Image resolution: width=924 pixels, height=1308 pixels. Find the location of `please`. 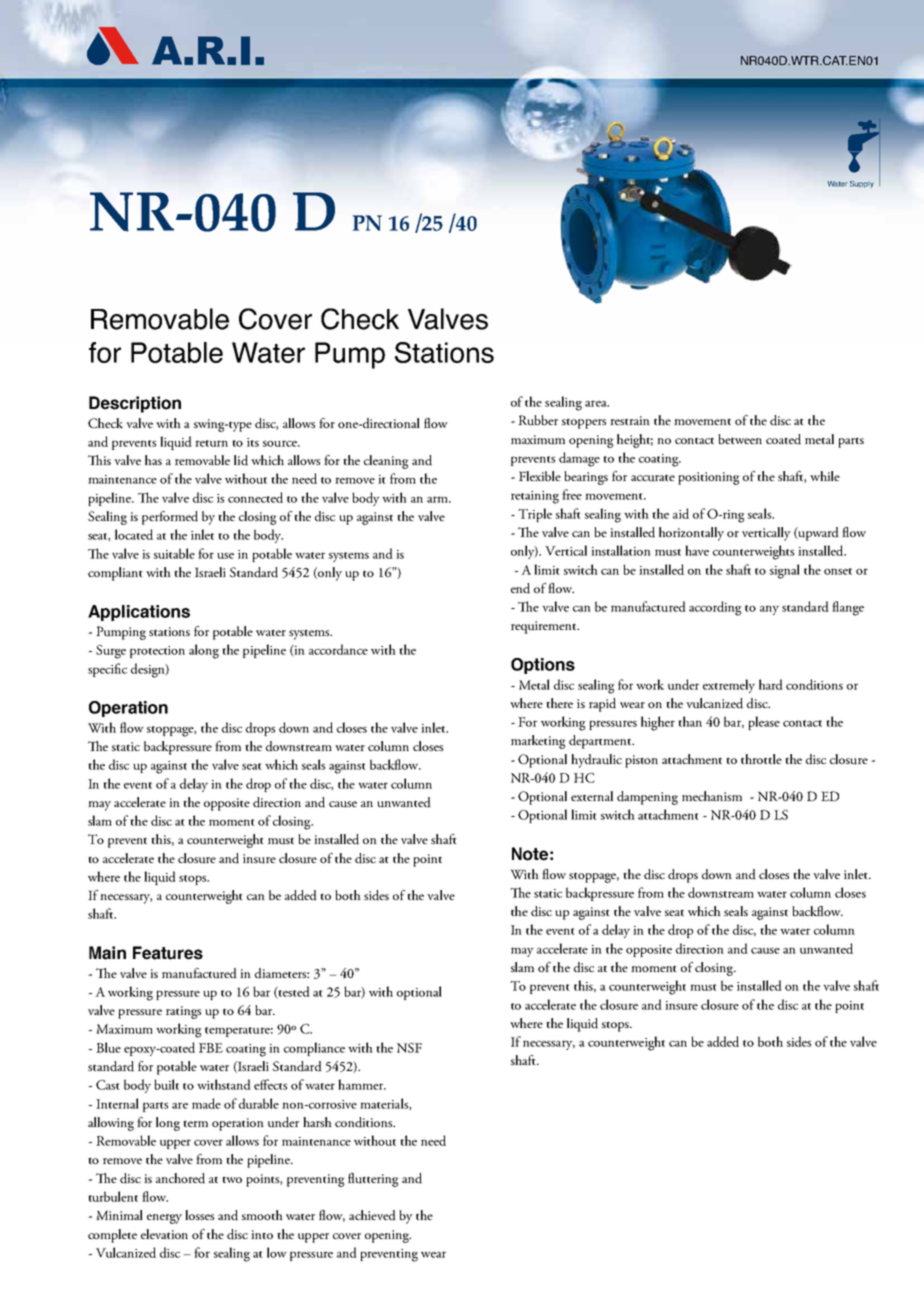

please is located at coordinates (764, 723).
